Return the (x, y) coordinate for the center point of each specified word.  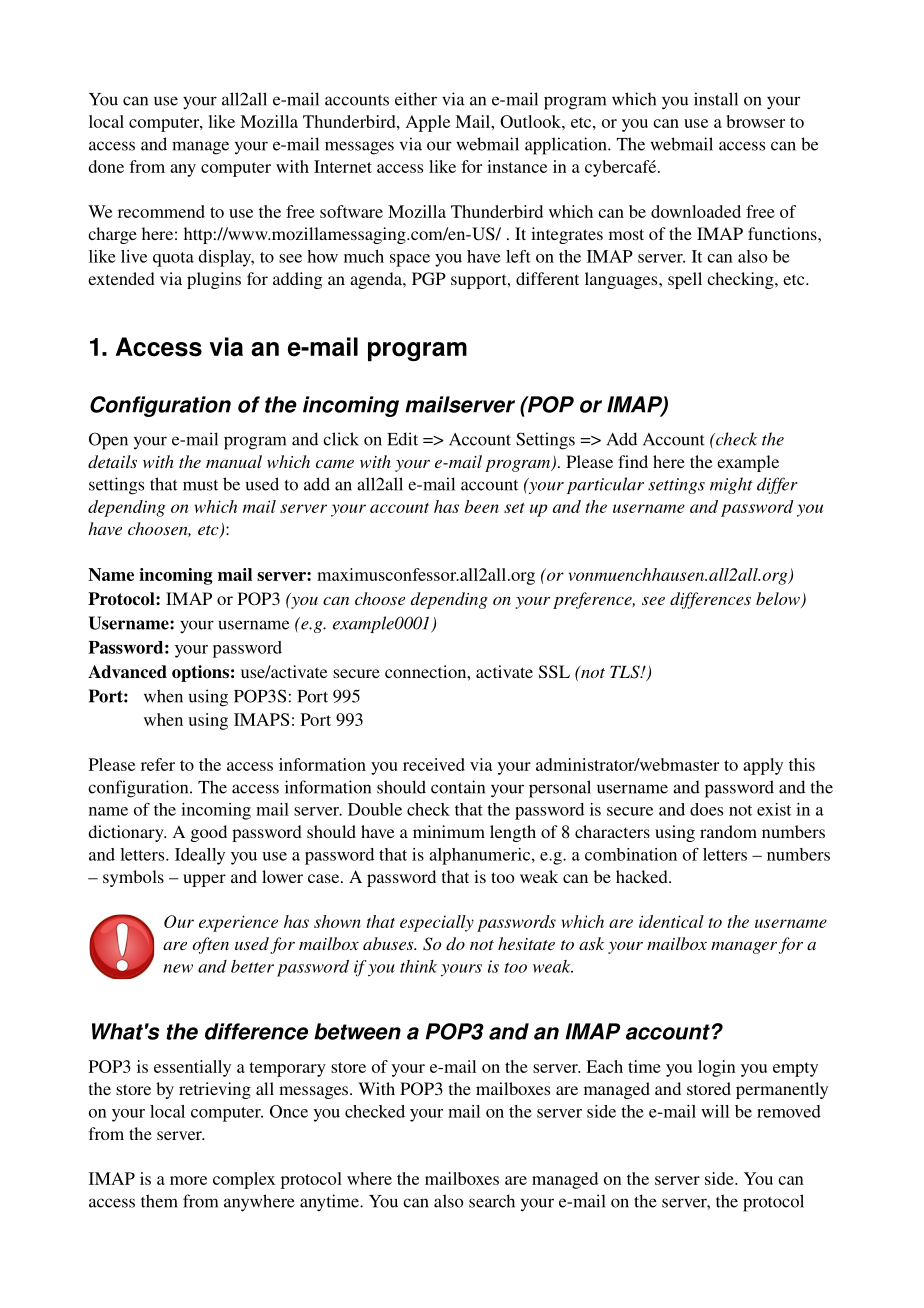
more (188, 1180)
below (779, 600)
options (200, 673)
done (106, 166)
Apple (428, 123)
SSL (554, 672)
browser (756, 121)
